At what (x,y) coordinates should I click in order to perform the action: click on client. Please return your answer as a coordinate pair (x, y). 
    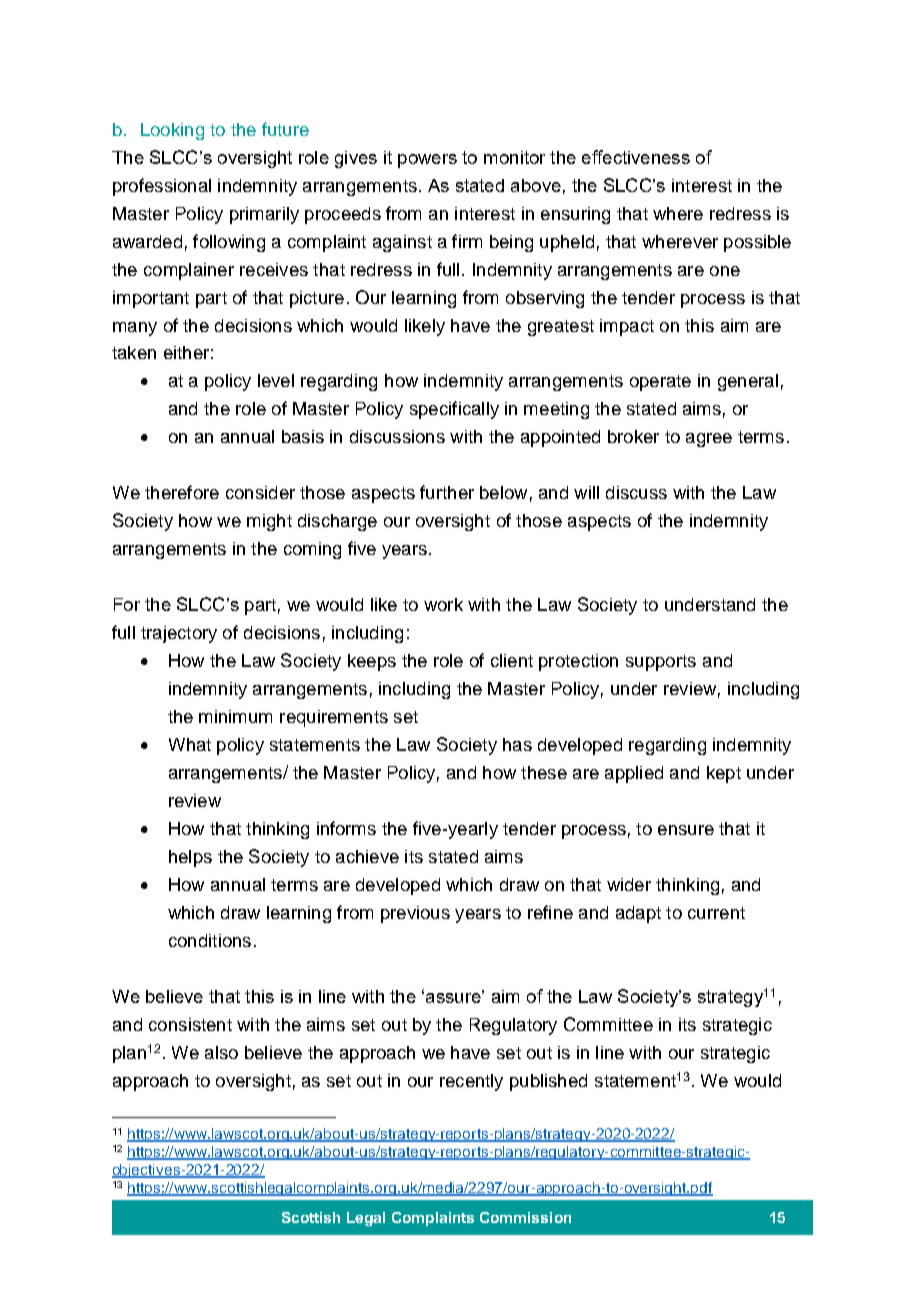
    Looking at the image, I should click on (512, 660).
